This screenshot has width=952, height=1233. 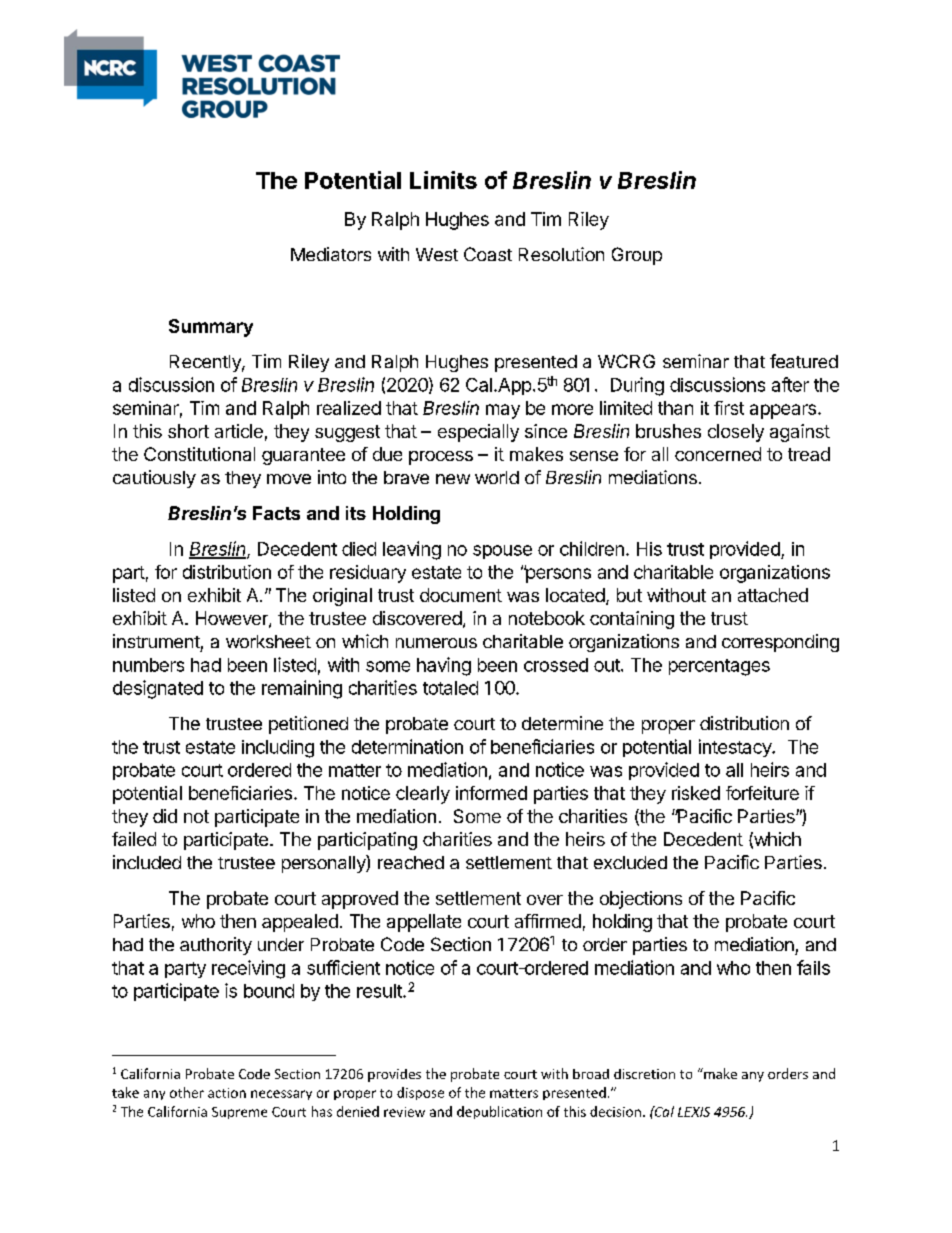 I want to click on closely, so click(x=736, y=433).
